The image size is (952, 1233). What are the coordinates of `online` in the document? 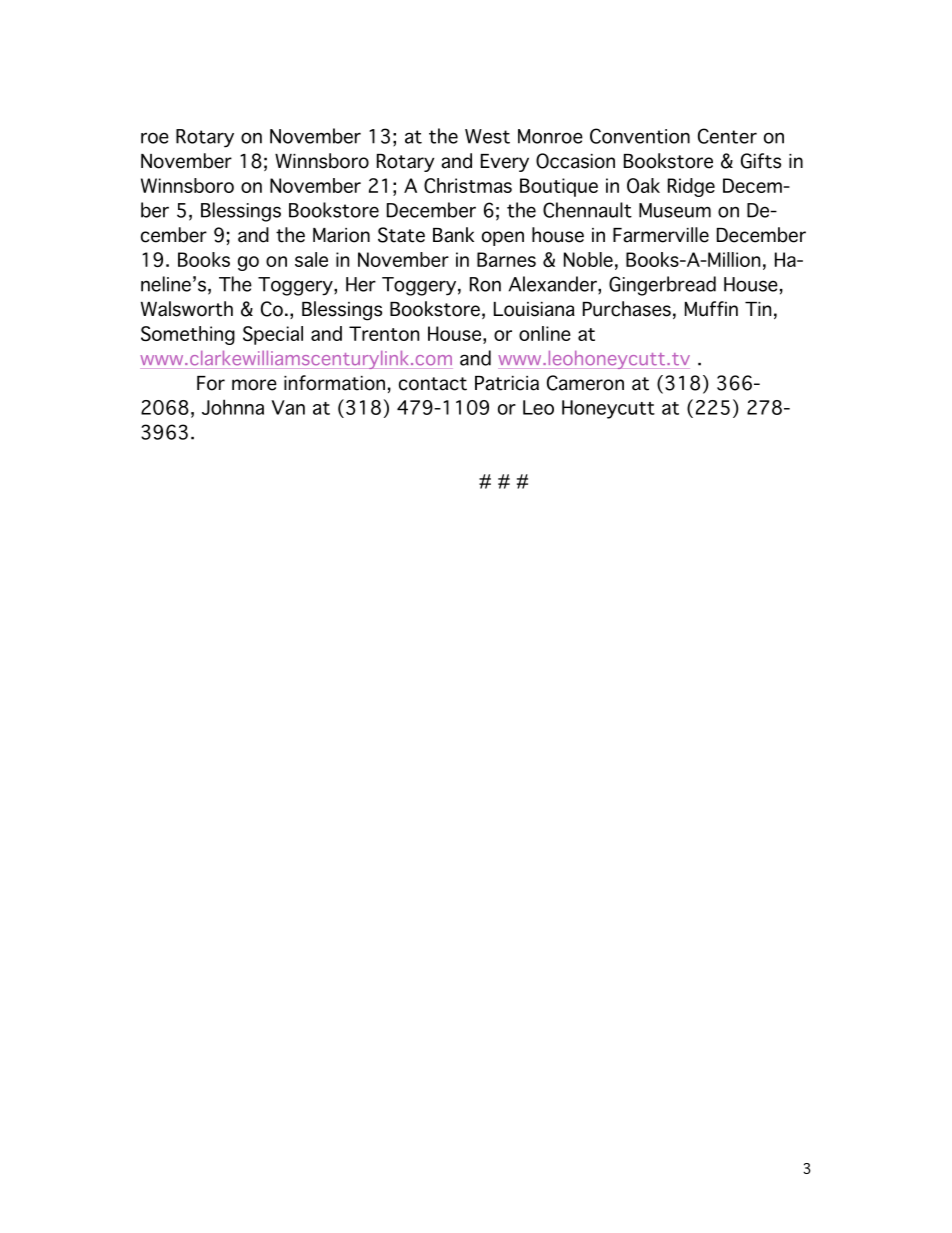 It's located at (545, 333).
